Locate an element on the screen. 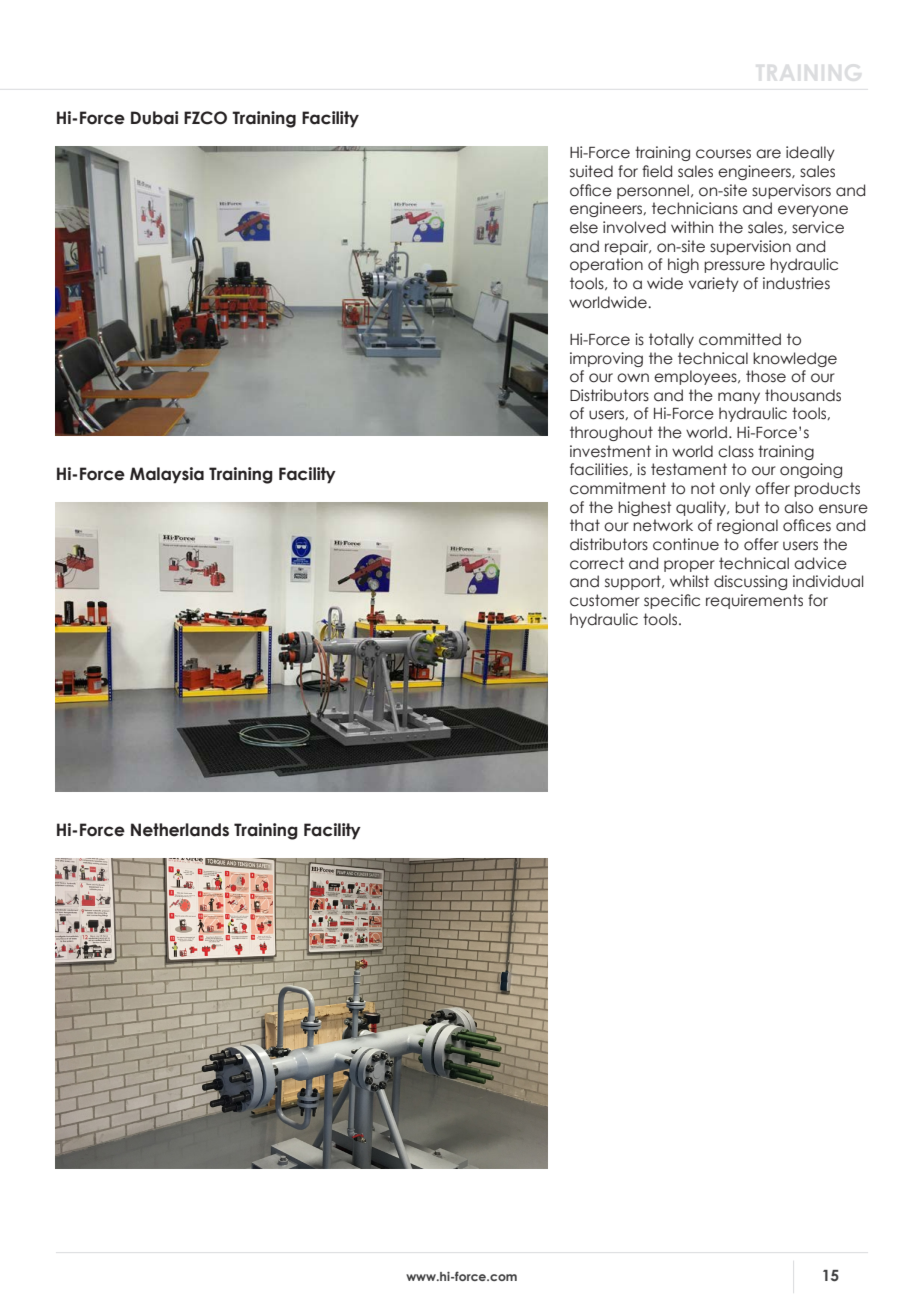 This screenshot has width=924, height=1308. operation is located at coordinates (606, 265).
